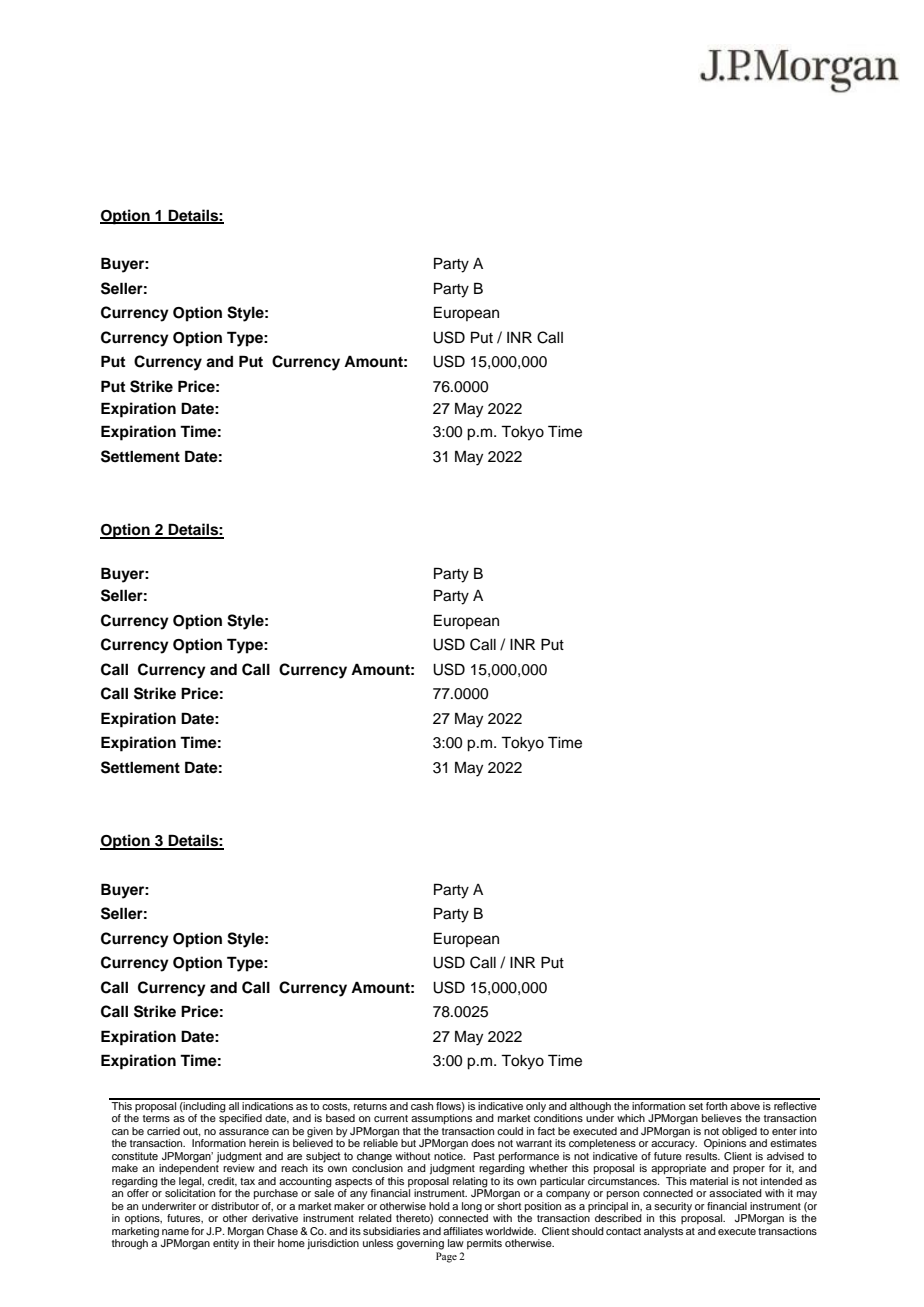 The image size is (924, 1307). What do you see at coordinates (470, 1183) in the image?
I see `relating` at bounding box center [470, 1183].
